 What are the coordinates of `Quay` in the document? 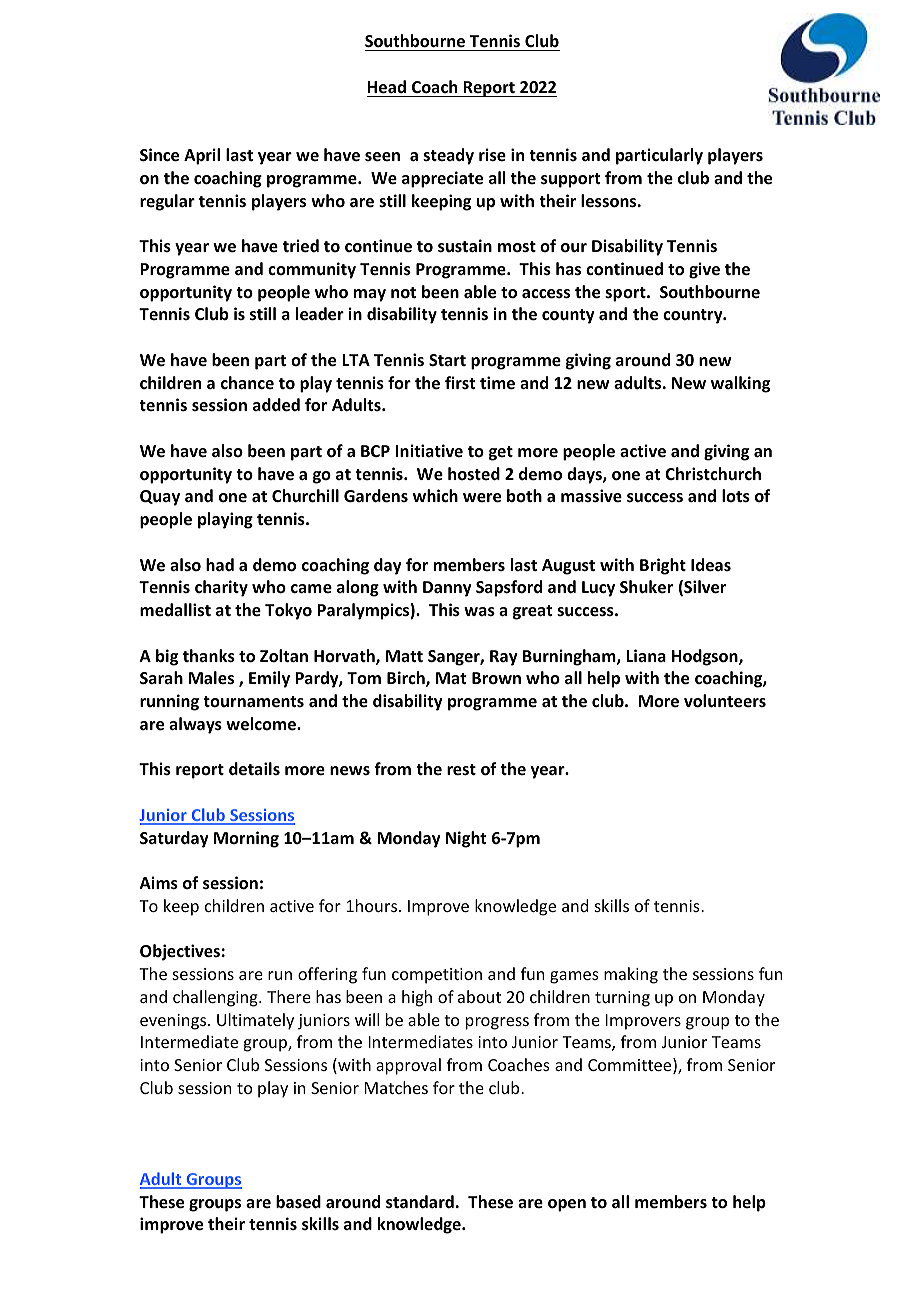 It's located at (160, 498).
